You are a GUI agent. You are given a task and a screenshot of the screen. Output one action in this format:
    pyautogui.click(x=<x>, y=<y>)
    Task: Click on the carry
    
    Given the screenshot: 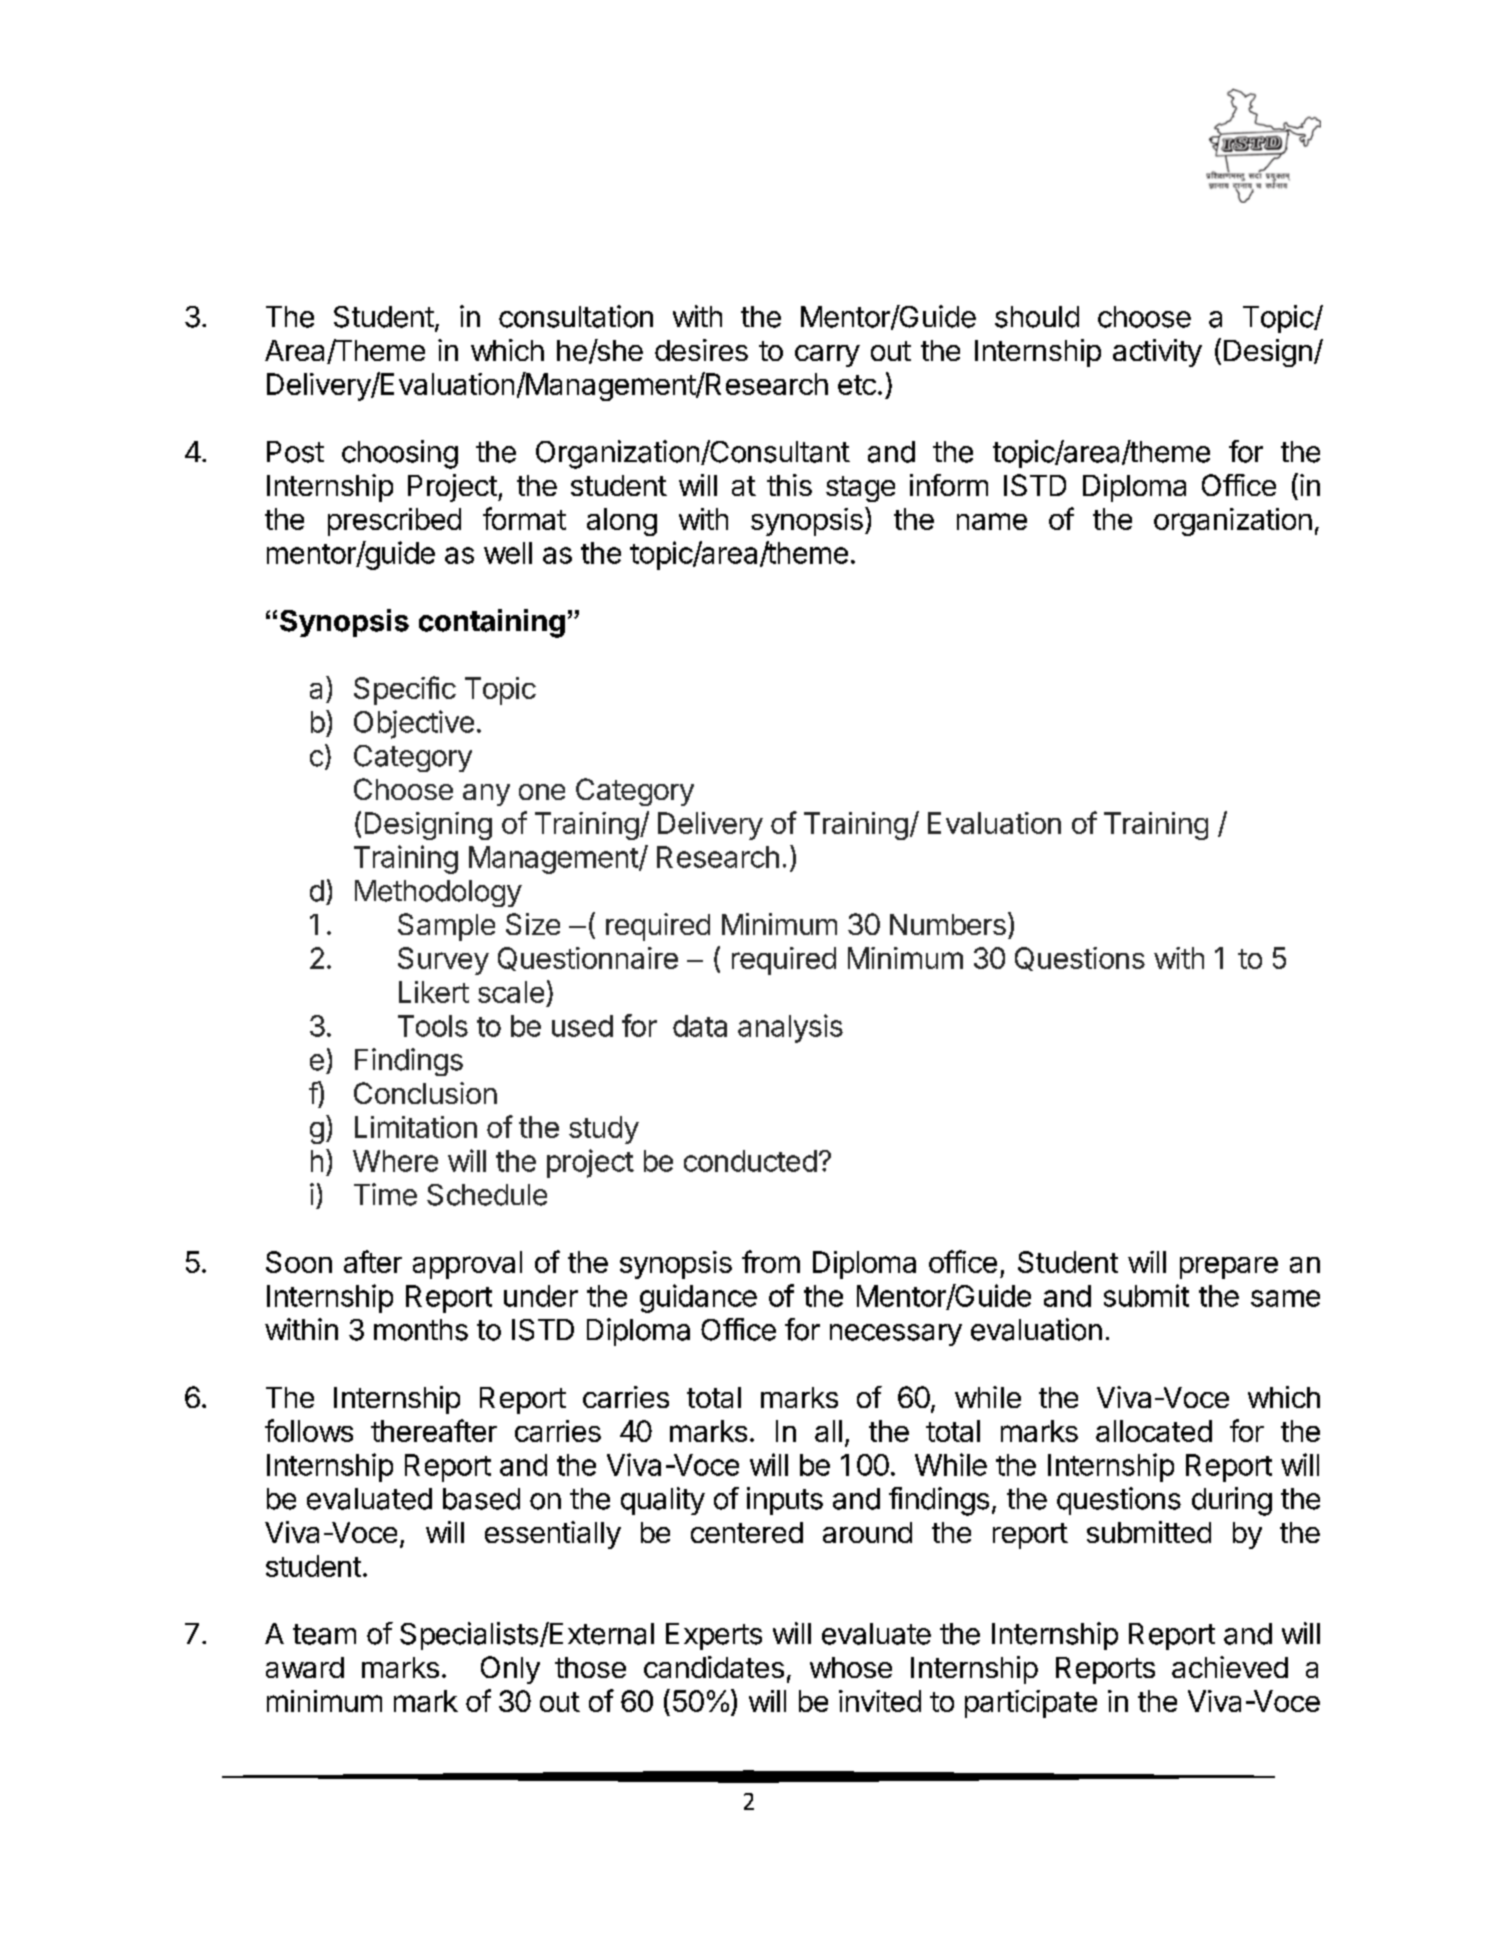 What is the action you would take?
    pyautogui.click(x=827, y=356)
